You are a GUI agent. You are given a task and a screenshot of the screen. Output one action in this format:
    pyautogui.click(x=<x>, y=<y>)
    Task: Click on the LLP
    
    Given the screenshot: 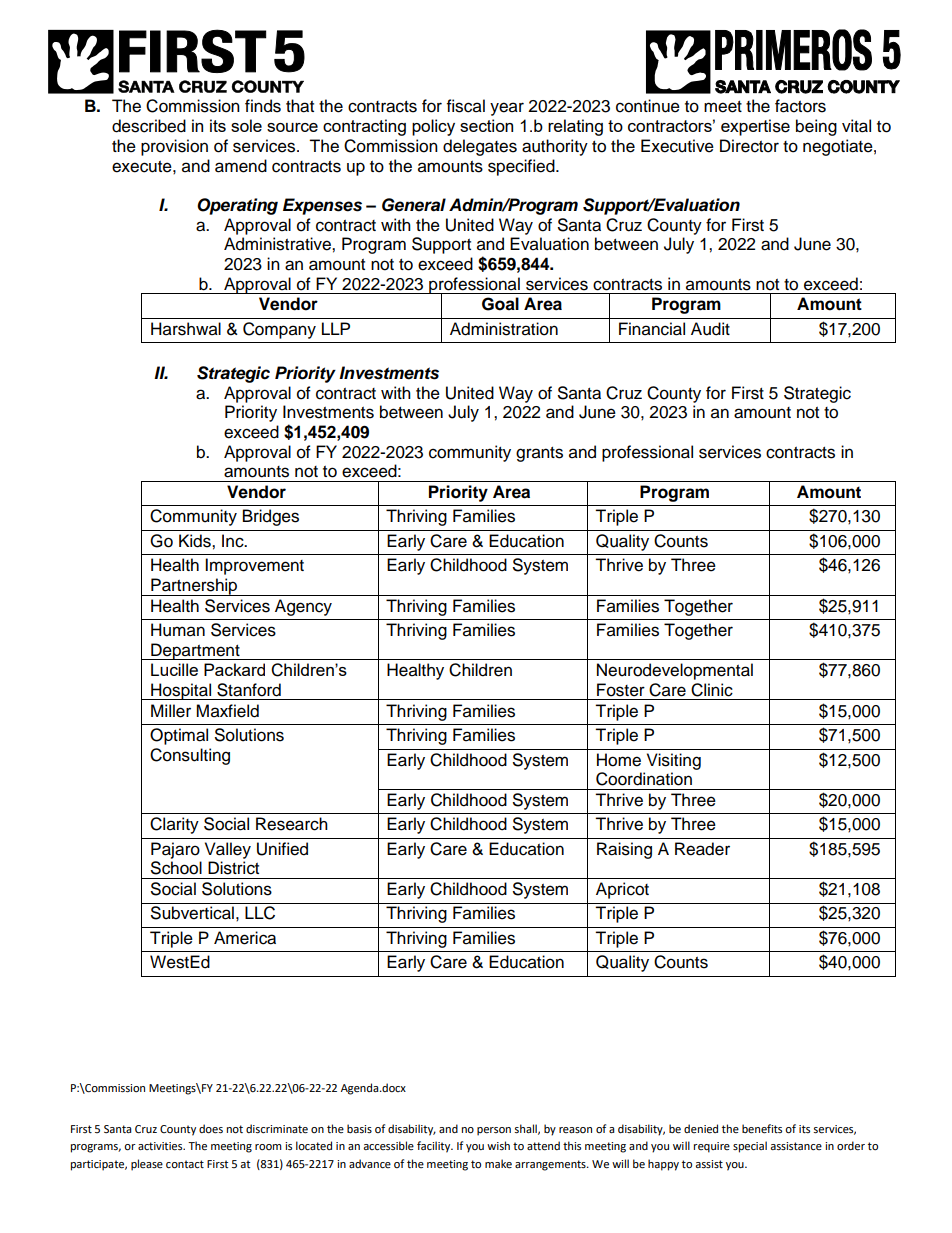 What is the action you would take?
    pyautogui.click(x=336, y=328)
